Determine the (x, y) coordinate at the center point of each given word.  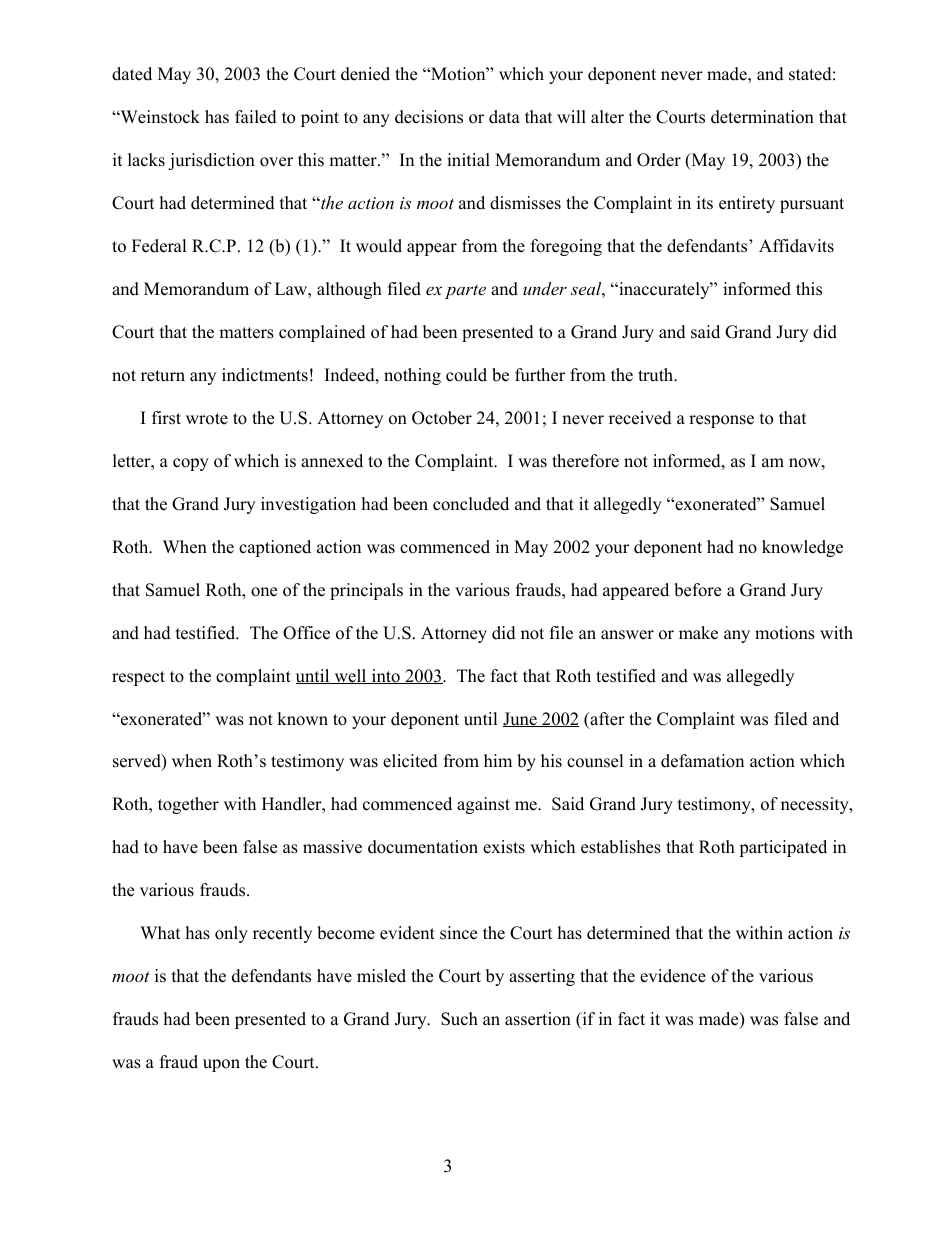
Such (459, 1019)
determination (762, 117)
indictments (265, 375)
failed (256, 117)
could (466, 375)
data (504, 117)
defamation (702, 761)
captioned (275, 548)
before (697, 590)
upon (221, 1065)
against (483, 805)
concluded (471, 504)
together (188, 805)
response (721, 421)
